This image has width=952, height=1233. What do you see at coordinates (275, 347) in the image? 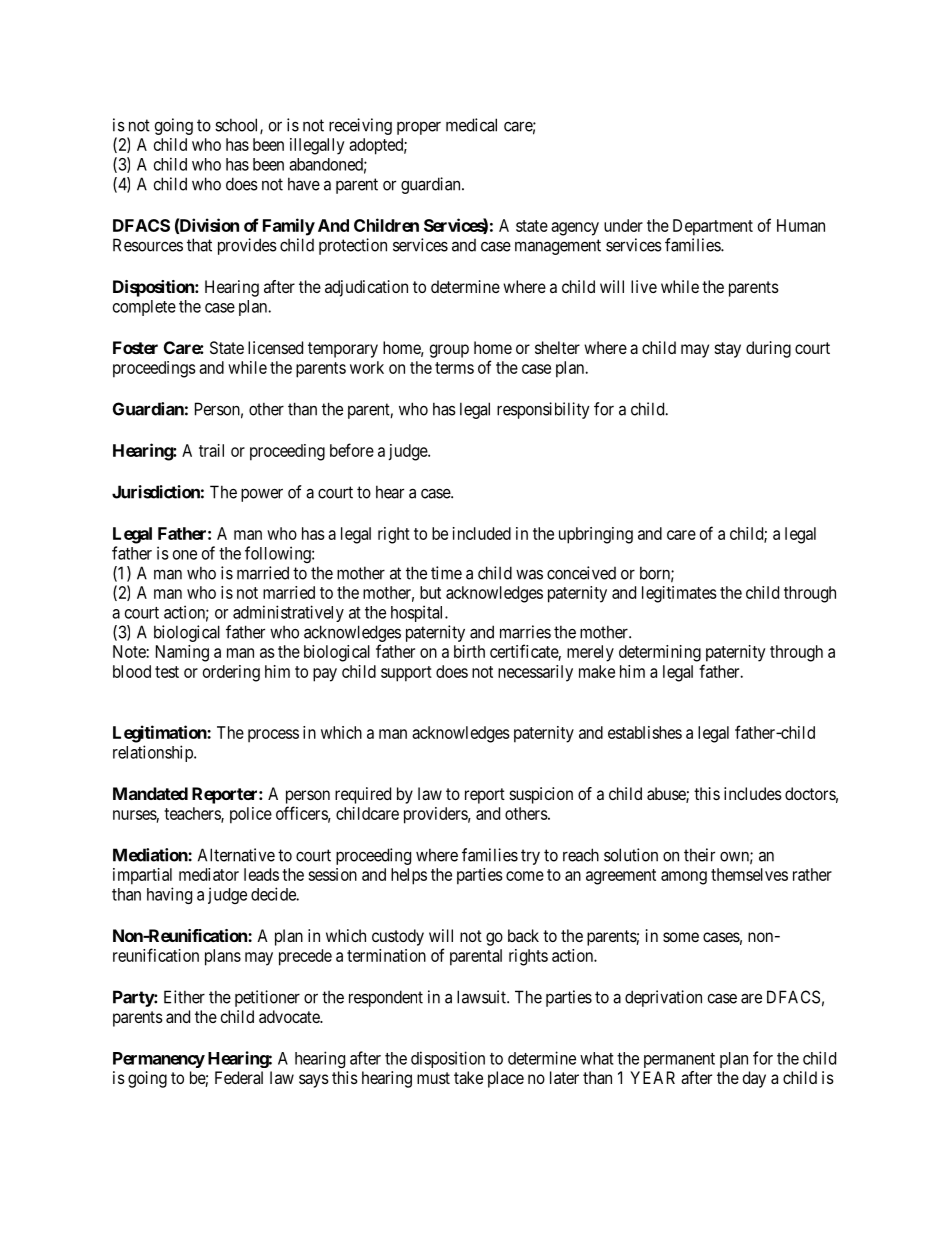
I see `licensed` at bounding box center [275, 347].
